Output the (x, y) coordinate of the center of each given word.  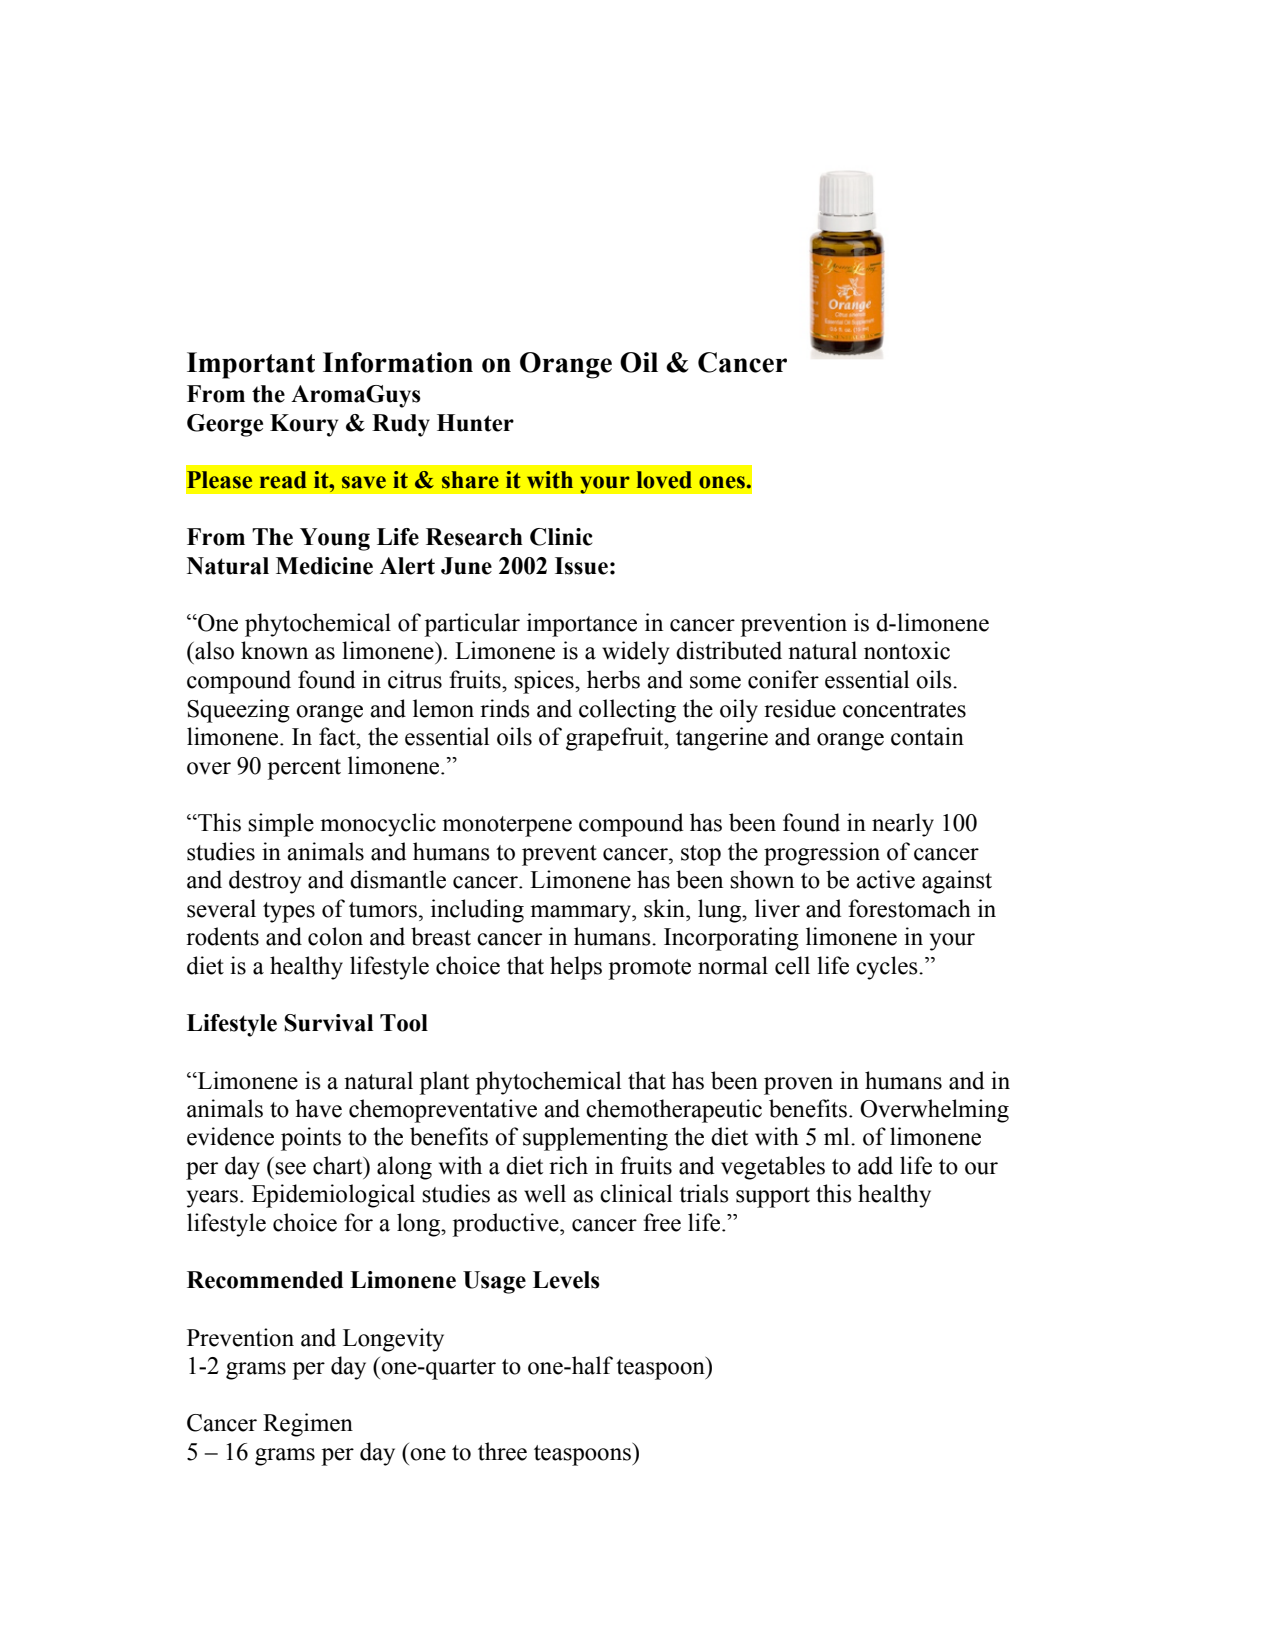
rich (568, 1165)
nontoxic (907, 650)
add (875, 1165)
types (289, 912)
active (885, 879)
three (502, 1451)
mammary (581, 914)
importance (582, 625)
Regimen (308, 1425)
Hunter (475, 423)
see (290, 1168)
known (274, 650)
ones (723, 482)
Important (251, 365)
